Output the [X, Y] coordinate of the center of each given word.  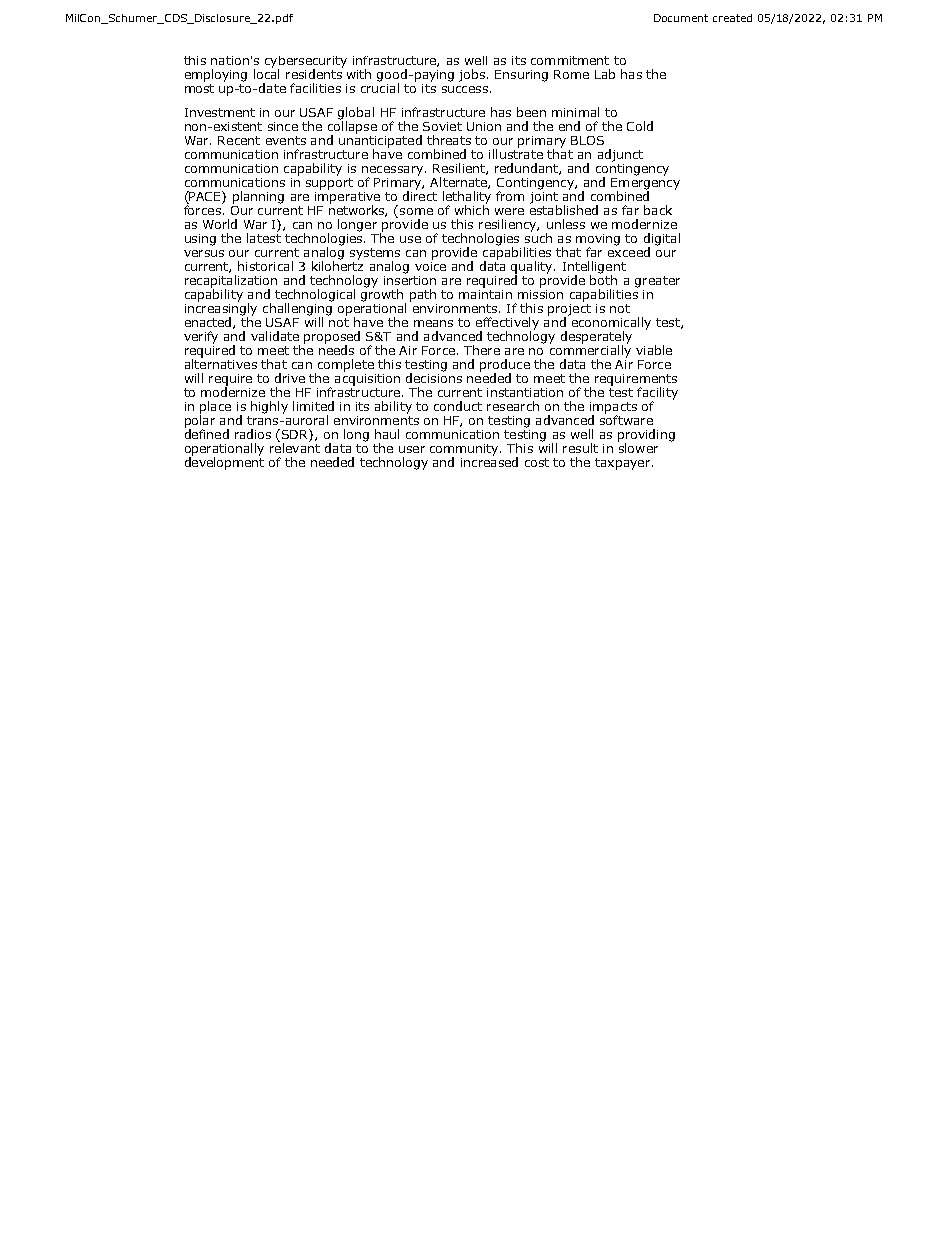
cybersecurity [306, 63]
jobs [473, 75]
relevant [295, 447]
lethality [467, 198]
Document [681, 18]
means [433, 323]
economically [611, 324]
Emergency [645, 183]
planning [258, 197]
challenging [297, 309]
